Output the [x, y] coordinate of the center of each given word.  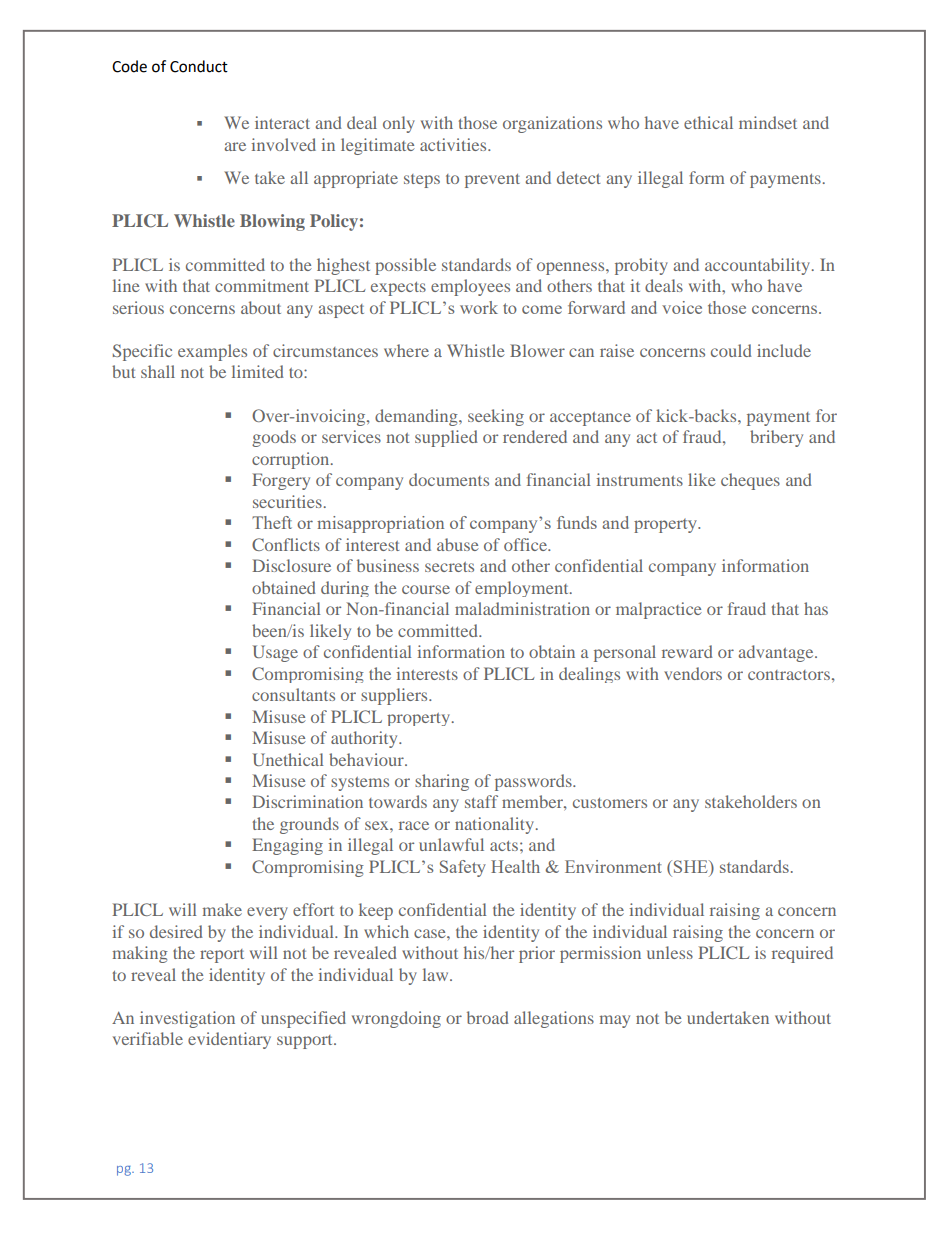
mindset [768, 122]
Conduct [199, 66]
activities [454, 144]
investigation [187, 1019]
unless [670, 952]
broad [488, 1017]
